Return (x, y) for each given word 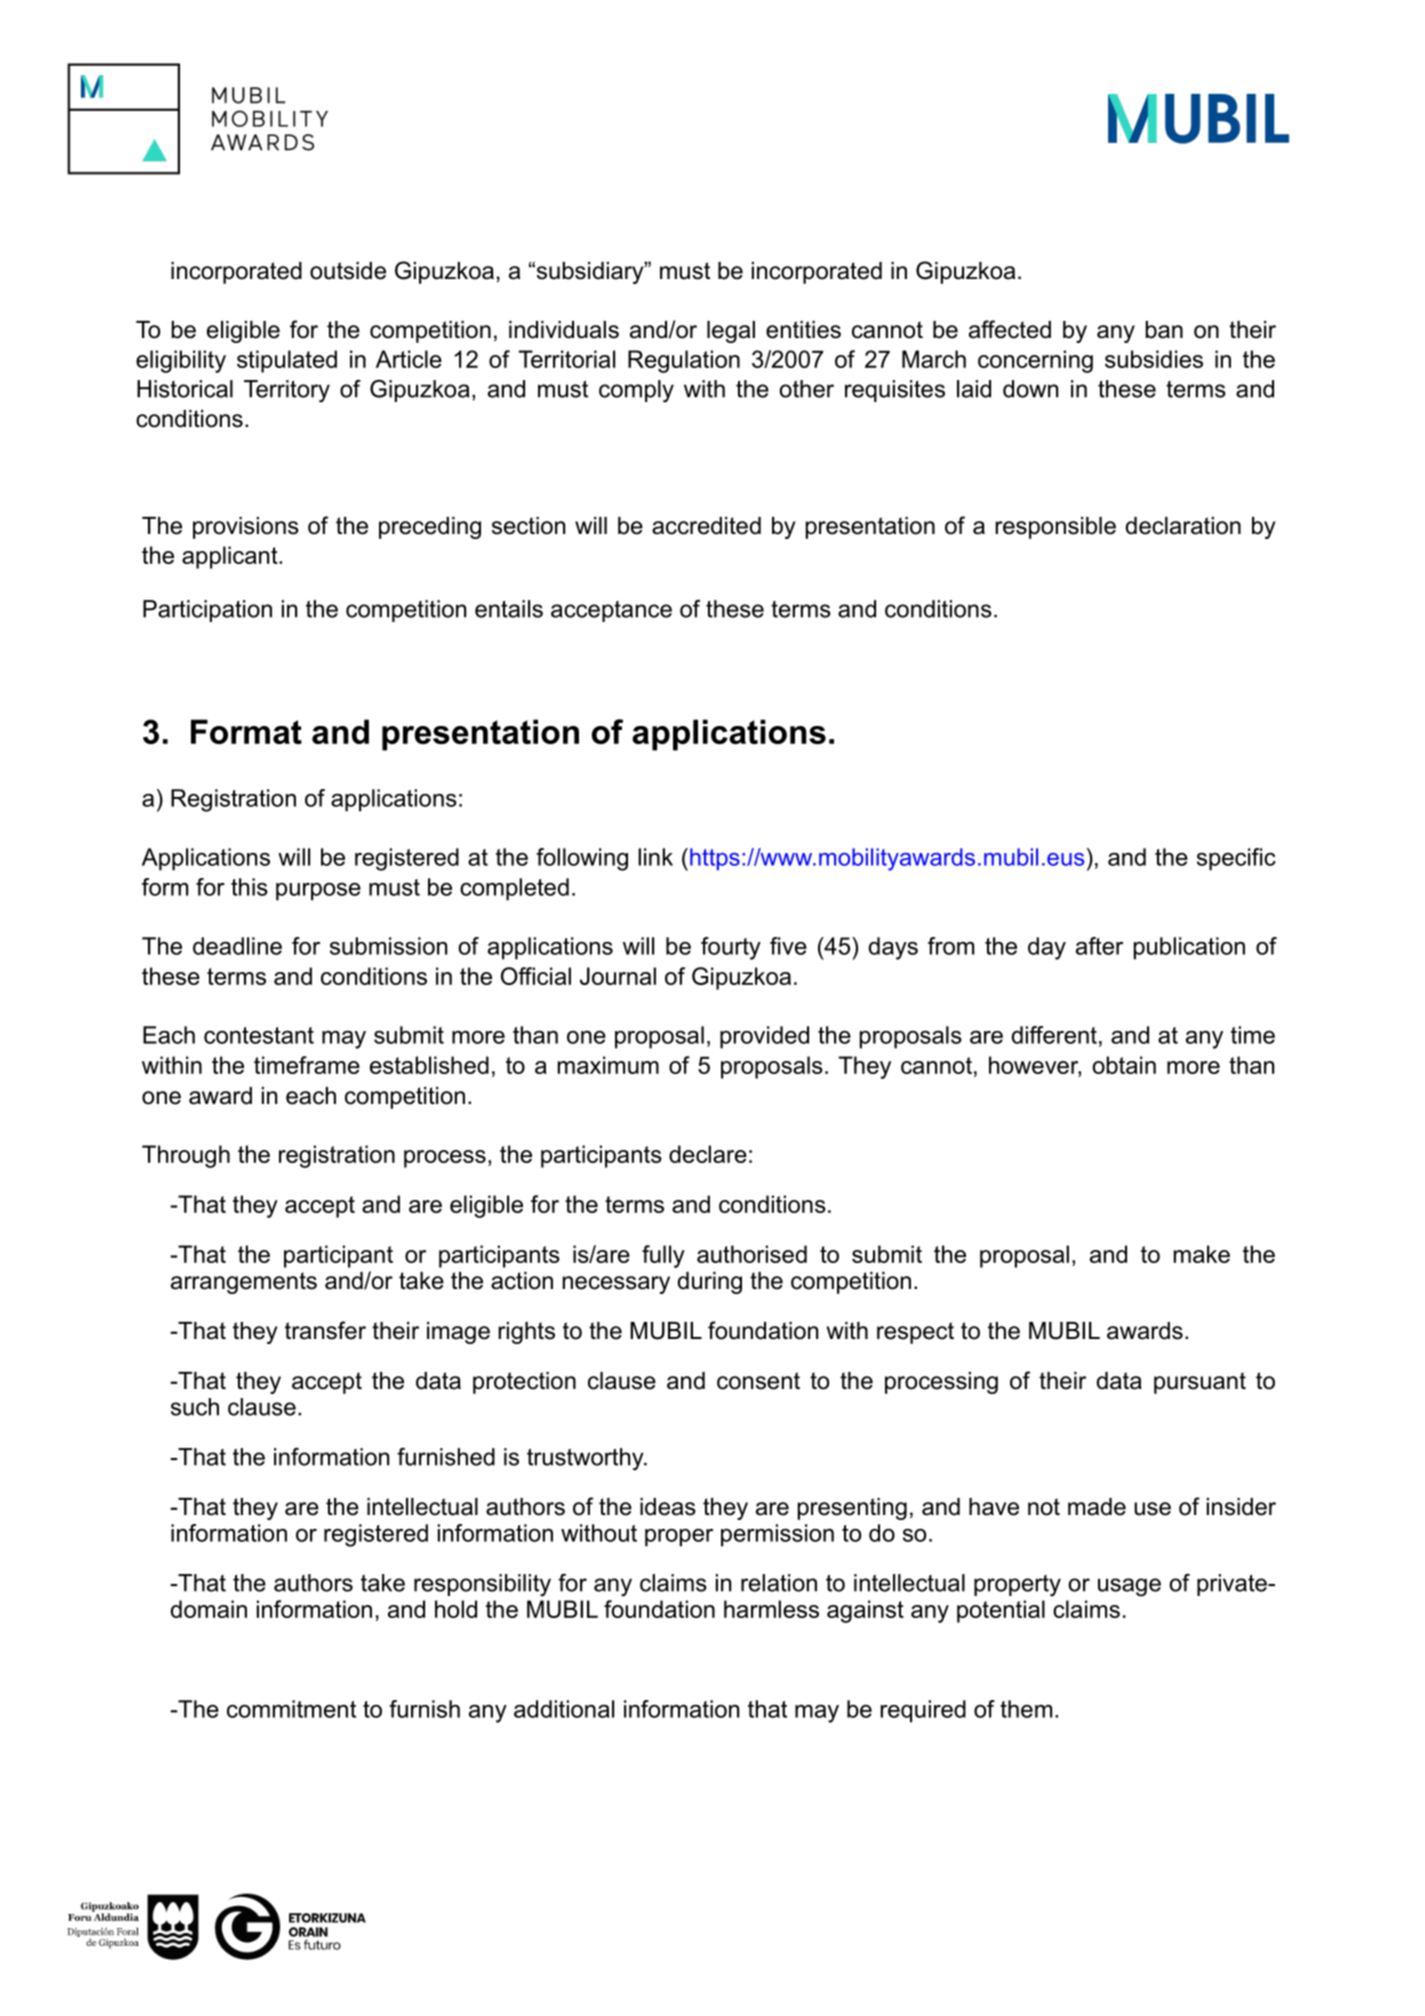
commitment (291, 1709)
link (655, 857)
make (1202, 1254)
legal (731, 332)
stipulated (287, 361)
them (1026, 1709)
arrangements (244, 1283)
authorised (752, 1254)
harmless (771, 1609)
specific (1236, 859)
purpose (318, 892)
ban (1164, 330)
